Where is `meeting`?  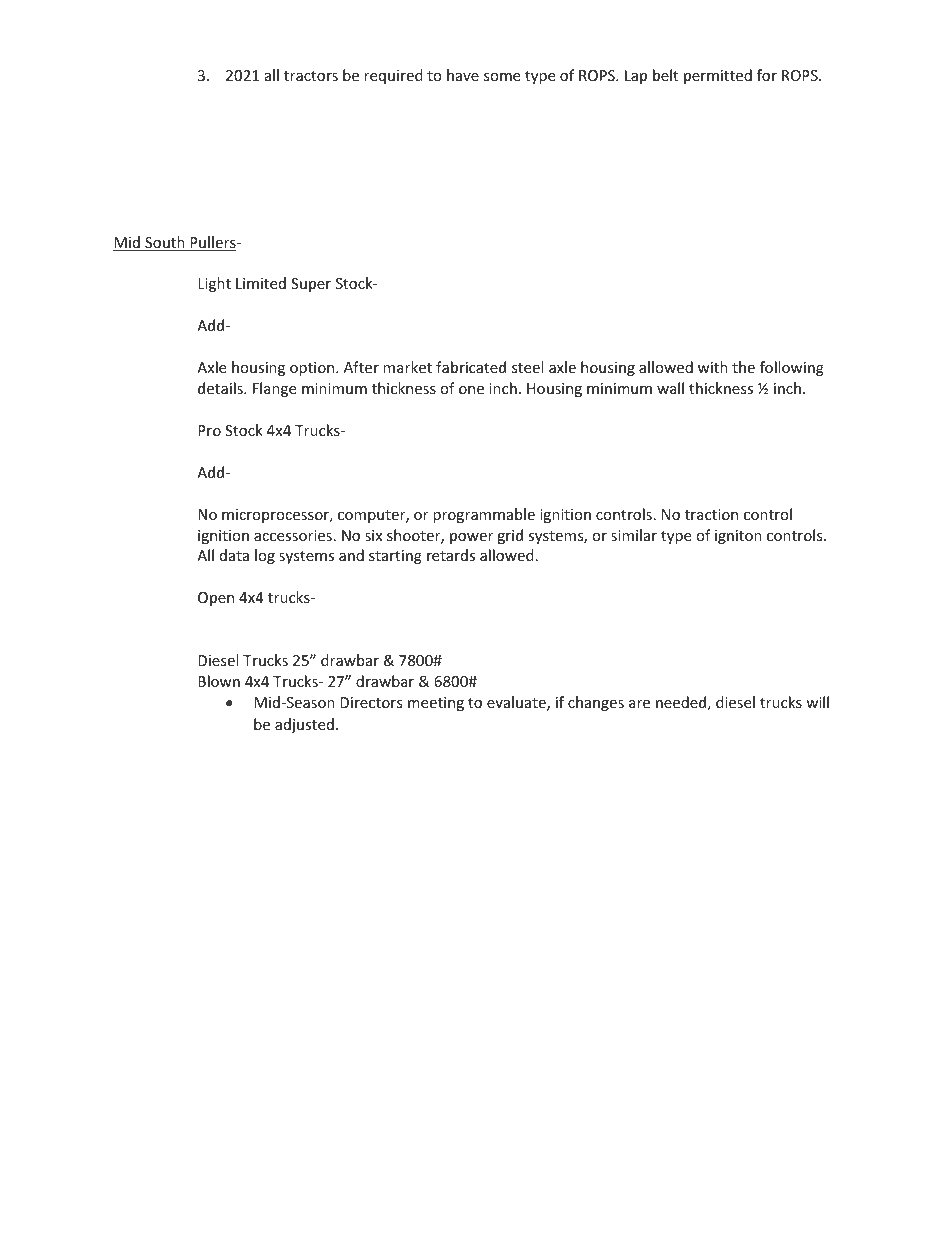
meeting is located at coordinates (436, 704).
